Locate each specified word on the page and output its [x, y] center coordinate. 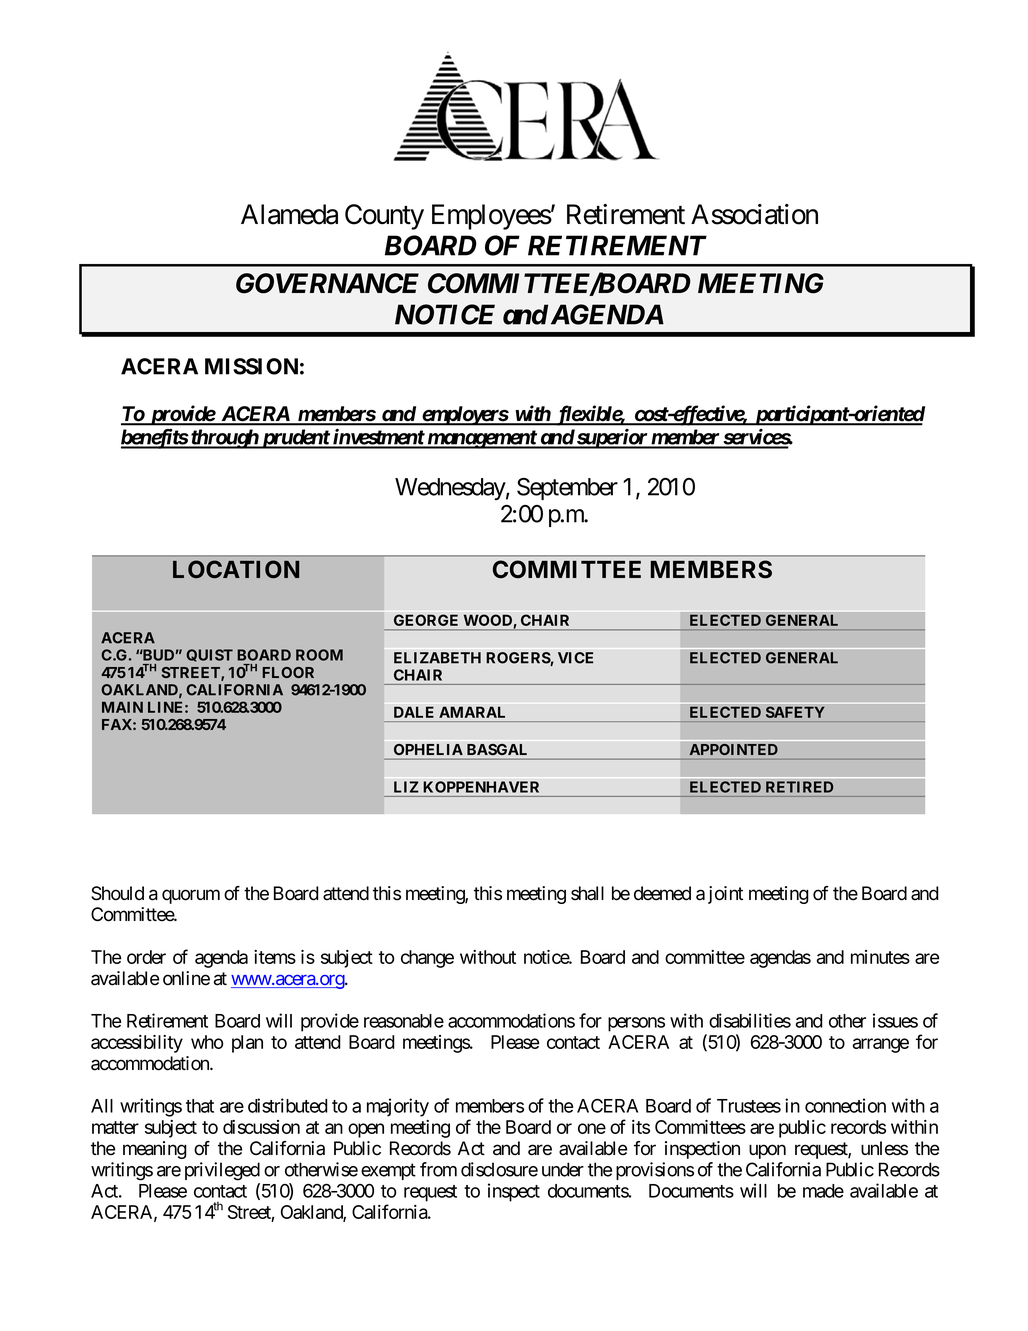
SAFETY [795, 712]
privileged [222, 1171]
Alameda [289, 214]
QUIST [209, 655]
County [384, 217]
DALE [414, 712]
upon [767, 1151]
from [438, 1169]
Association [754, 214]
